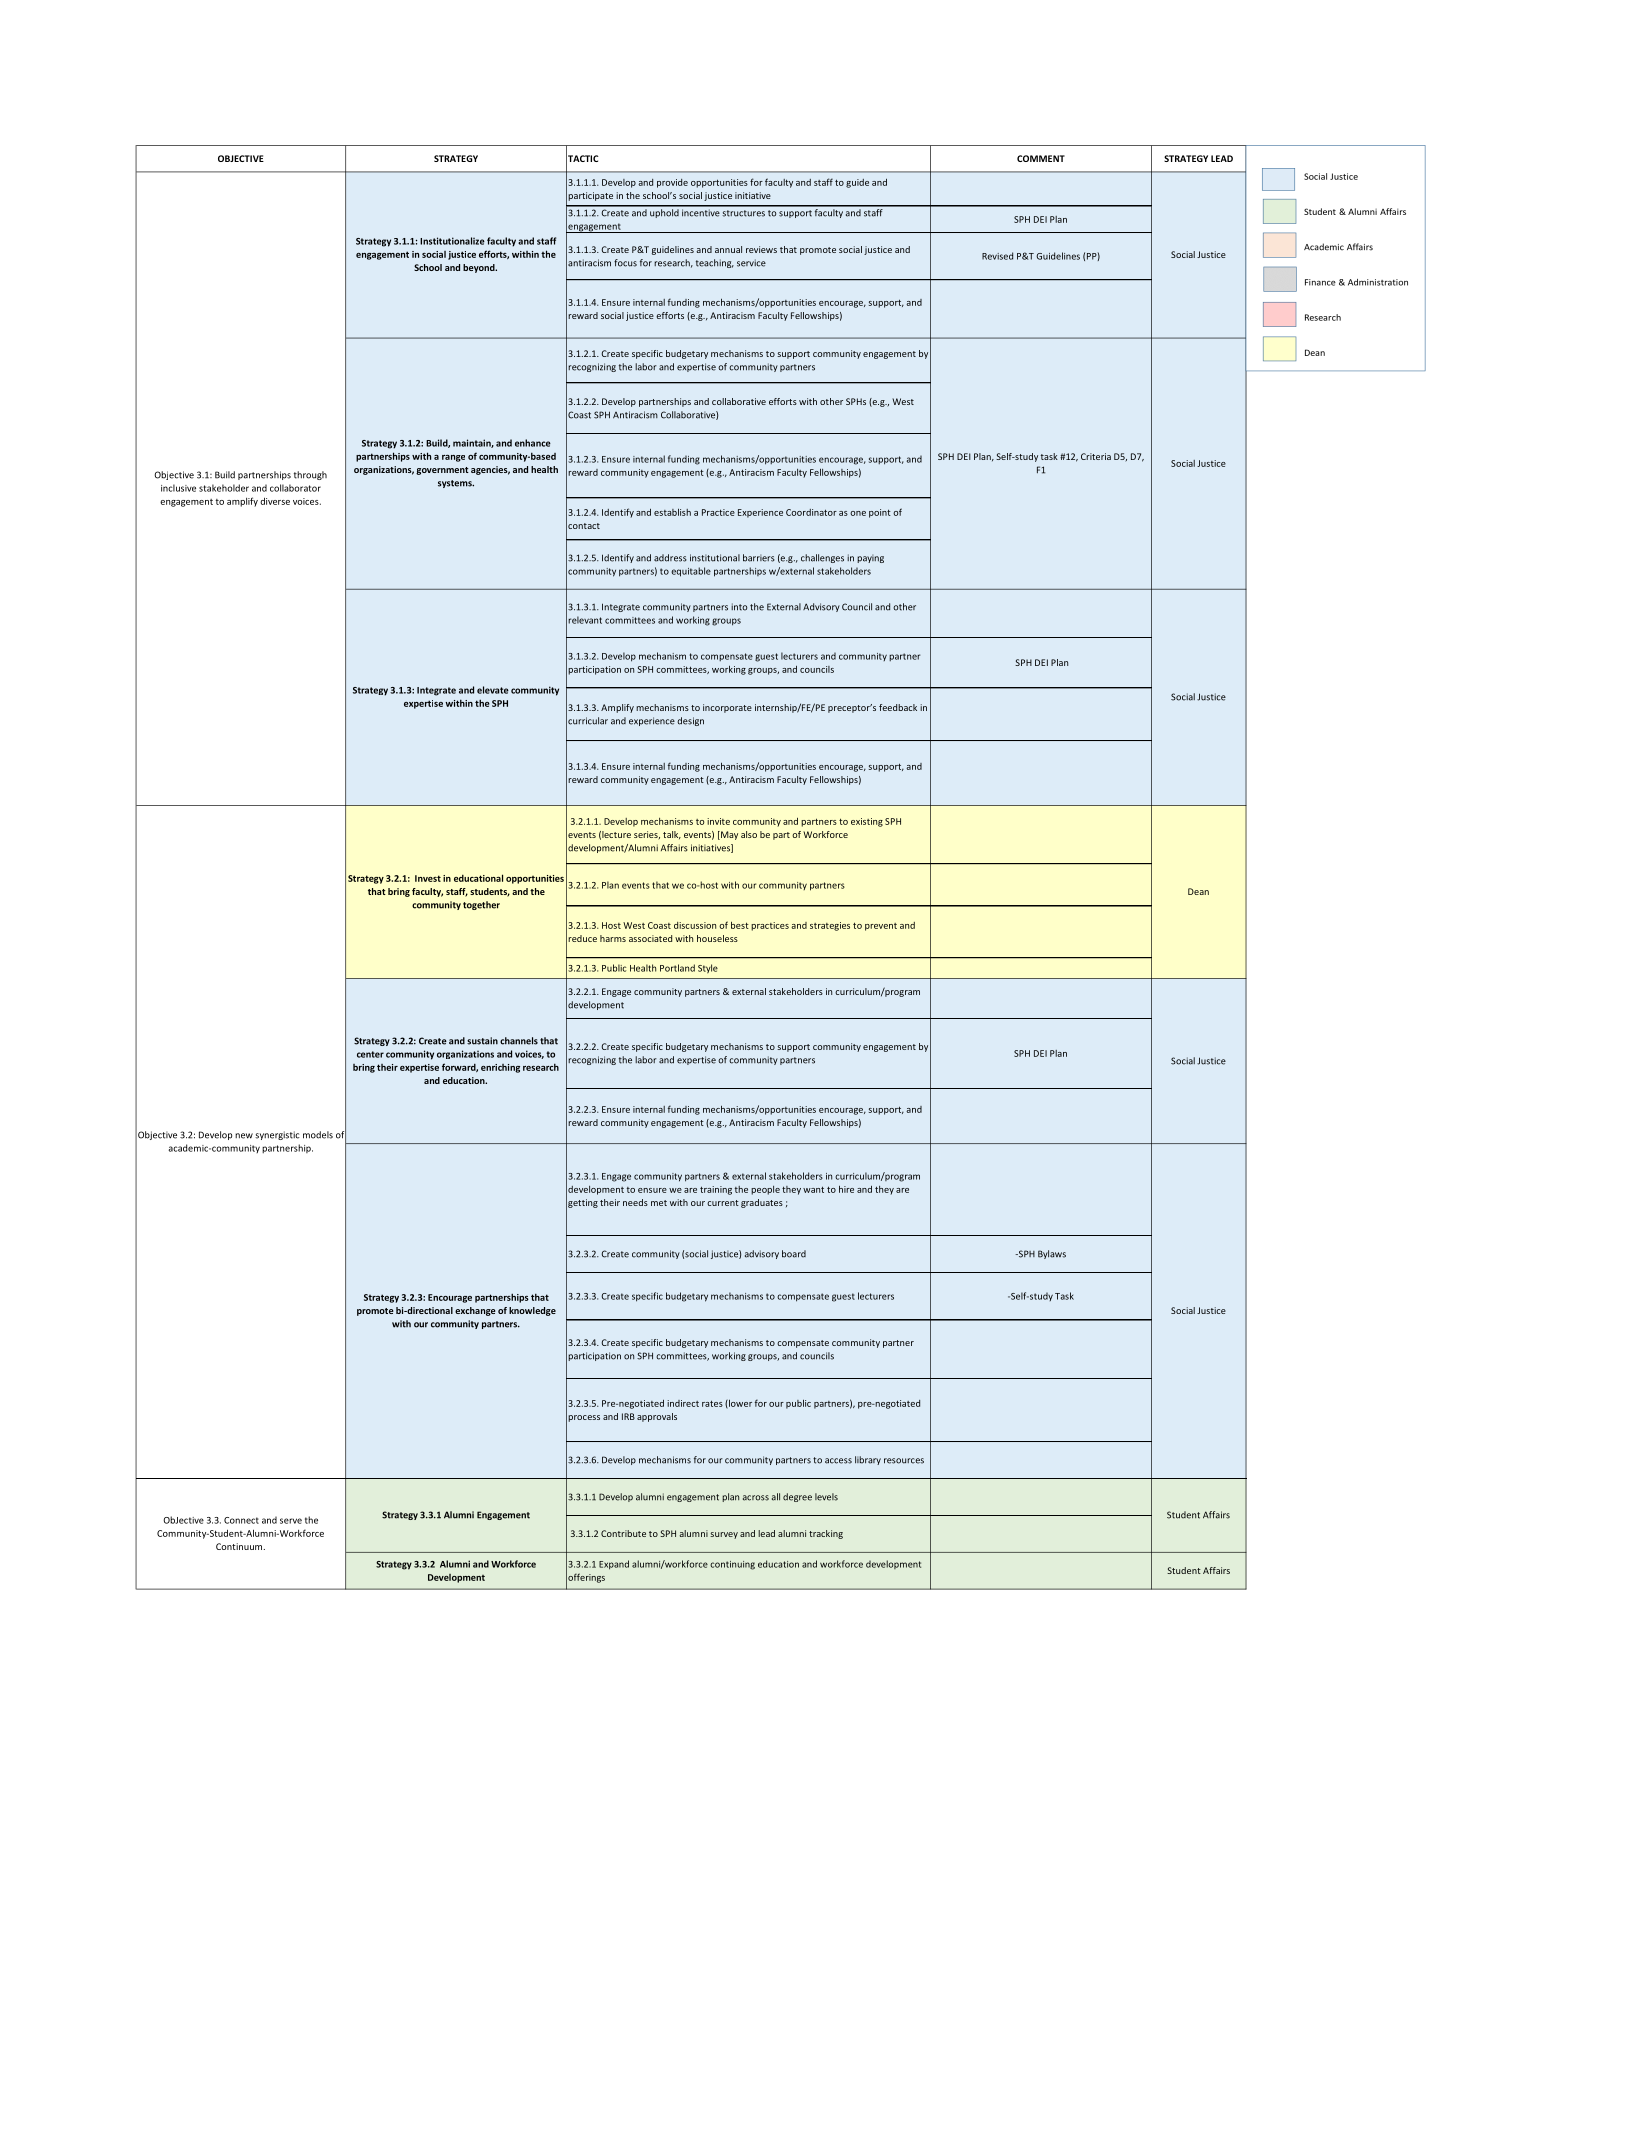 This screenshot has width=1648, height=2133. What do you see at coordinates (724, 1535) in the screenshot?
I see `survey` at bounding box center [724, 1535].
